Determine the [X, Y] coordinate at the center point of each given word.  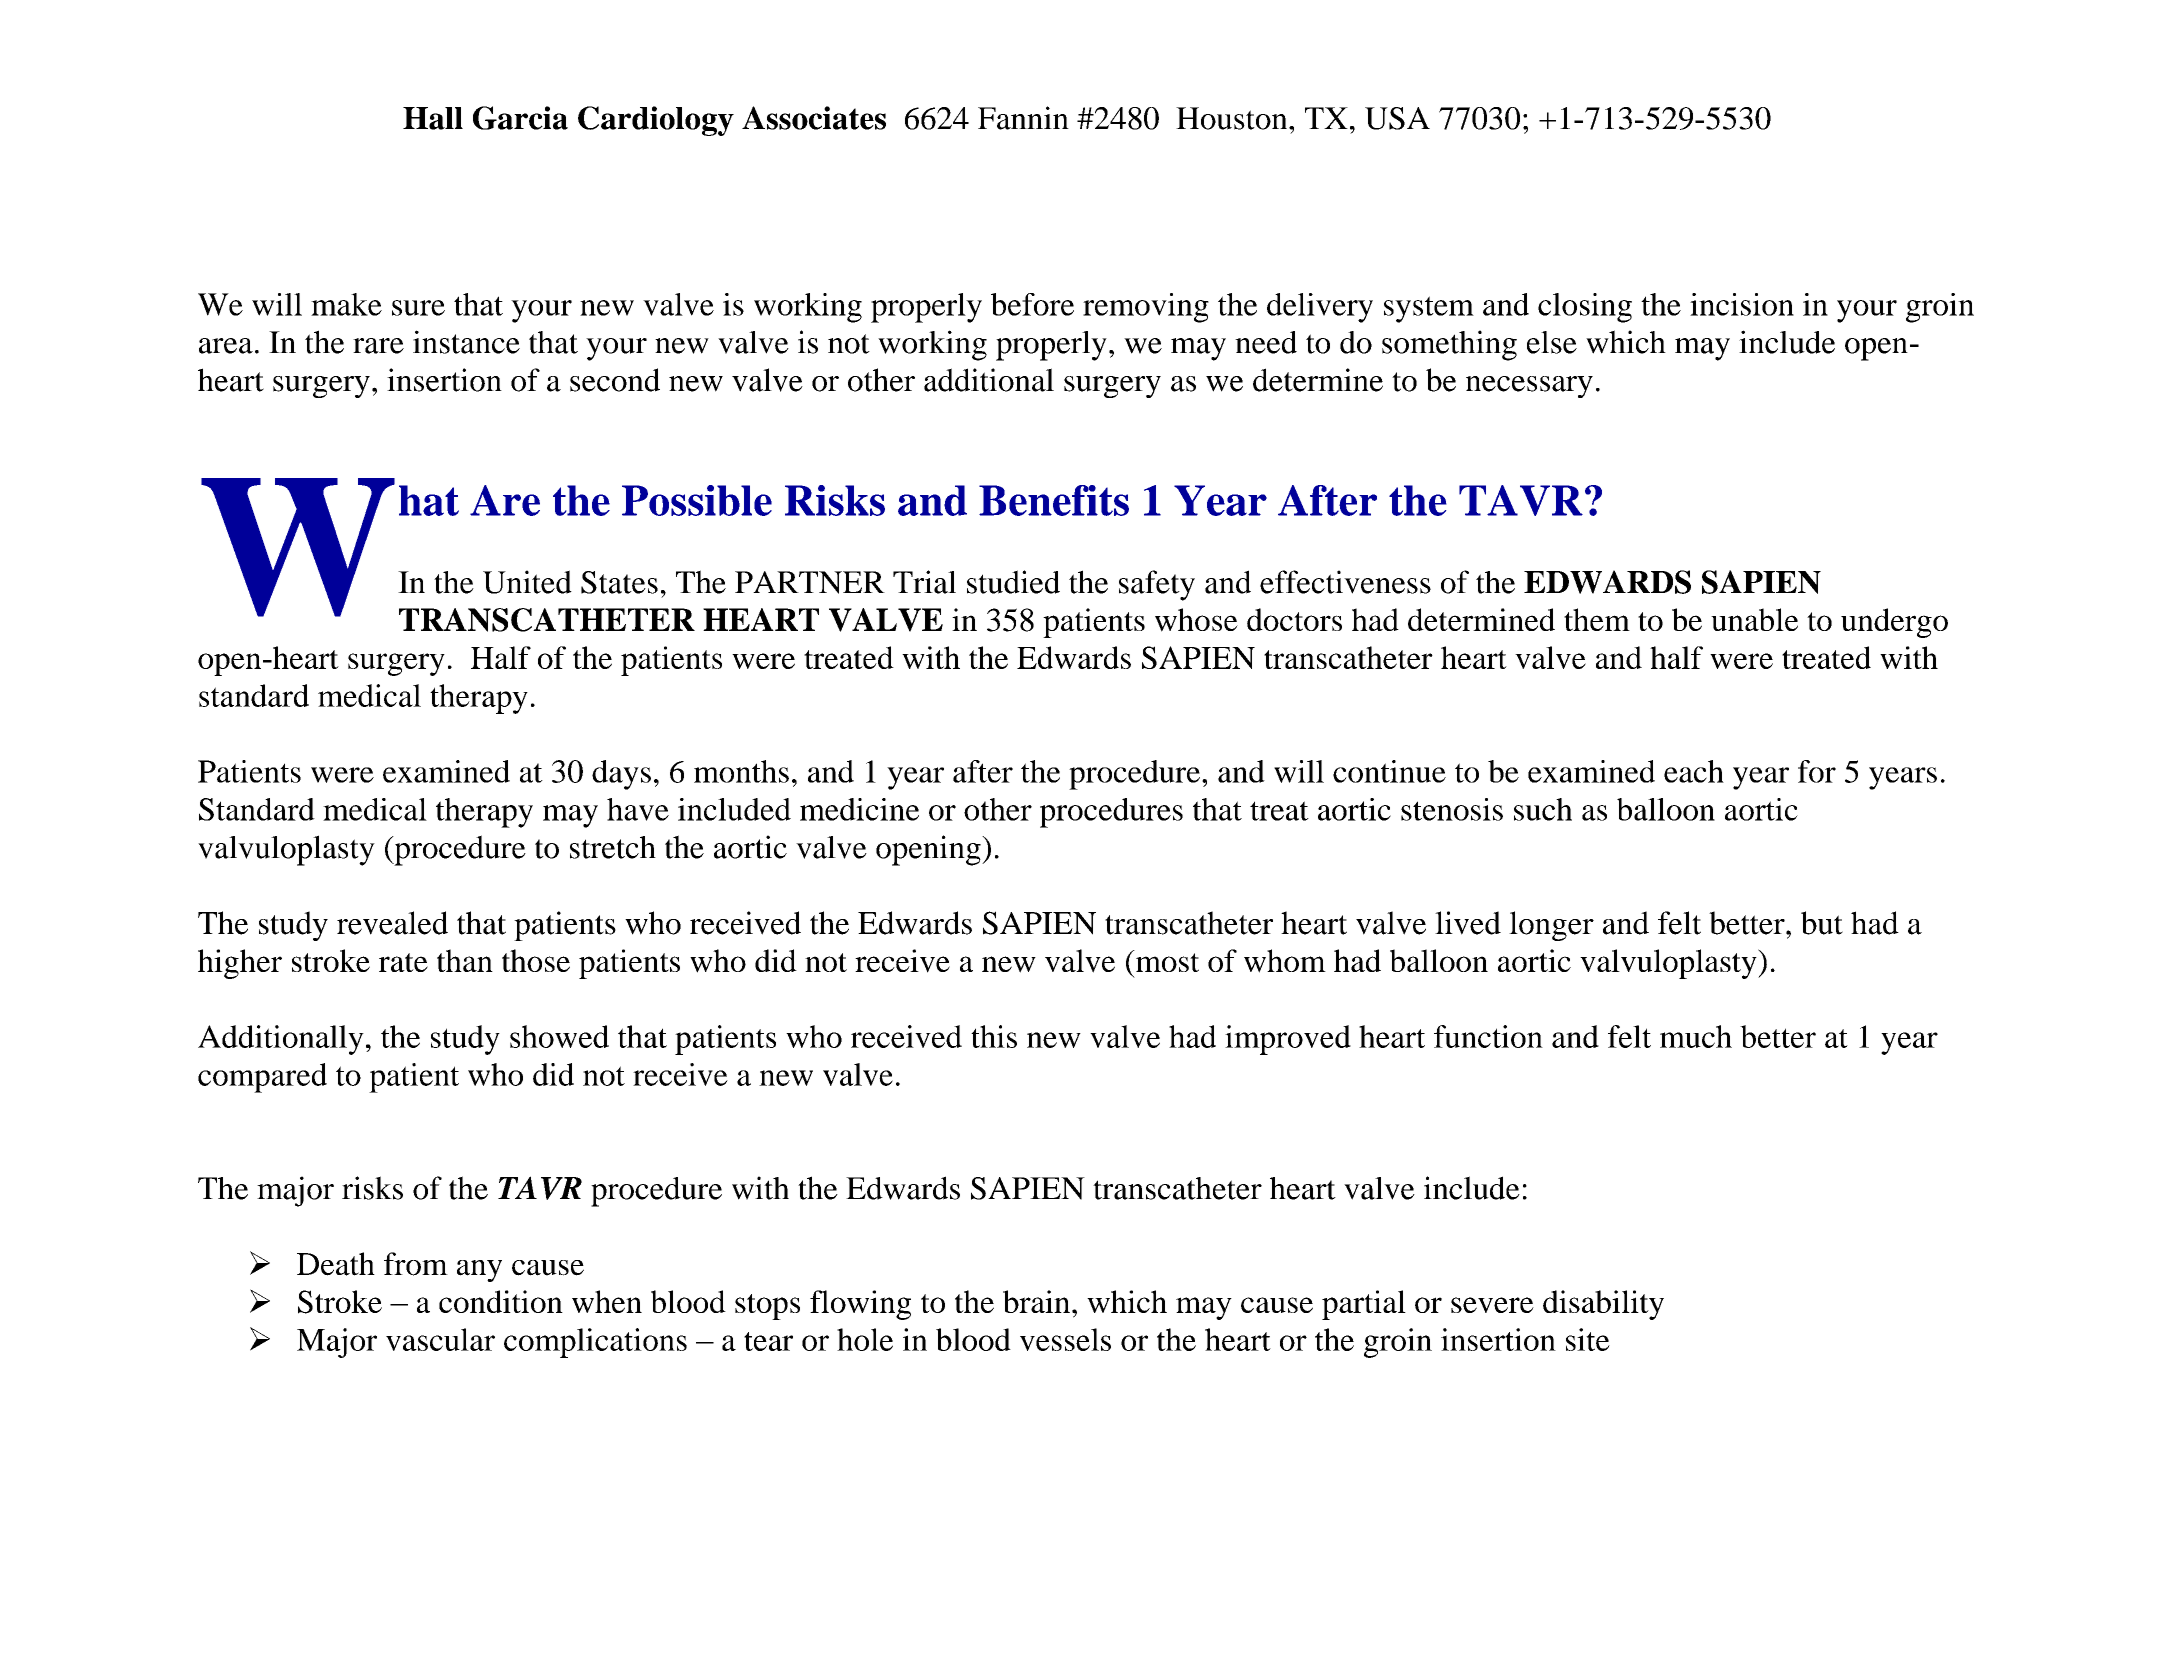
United [527, 582]
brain [1036, 1301]
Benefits [1054, 500]
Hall [433, 118]
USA [1397, 118]
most [1166, 961]
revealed [392, 923]
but [1822, 923]
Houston [1233, 118]
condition [501, 1301]
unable [1754, 619]
